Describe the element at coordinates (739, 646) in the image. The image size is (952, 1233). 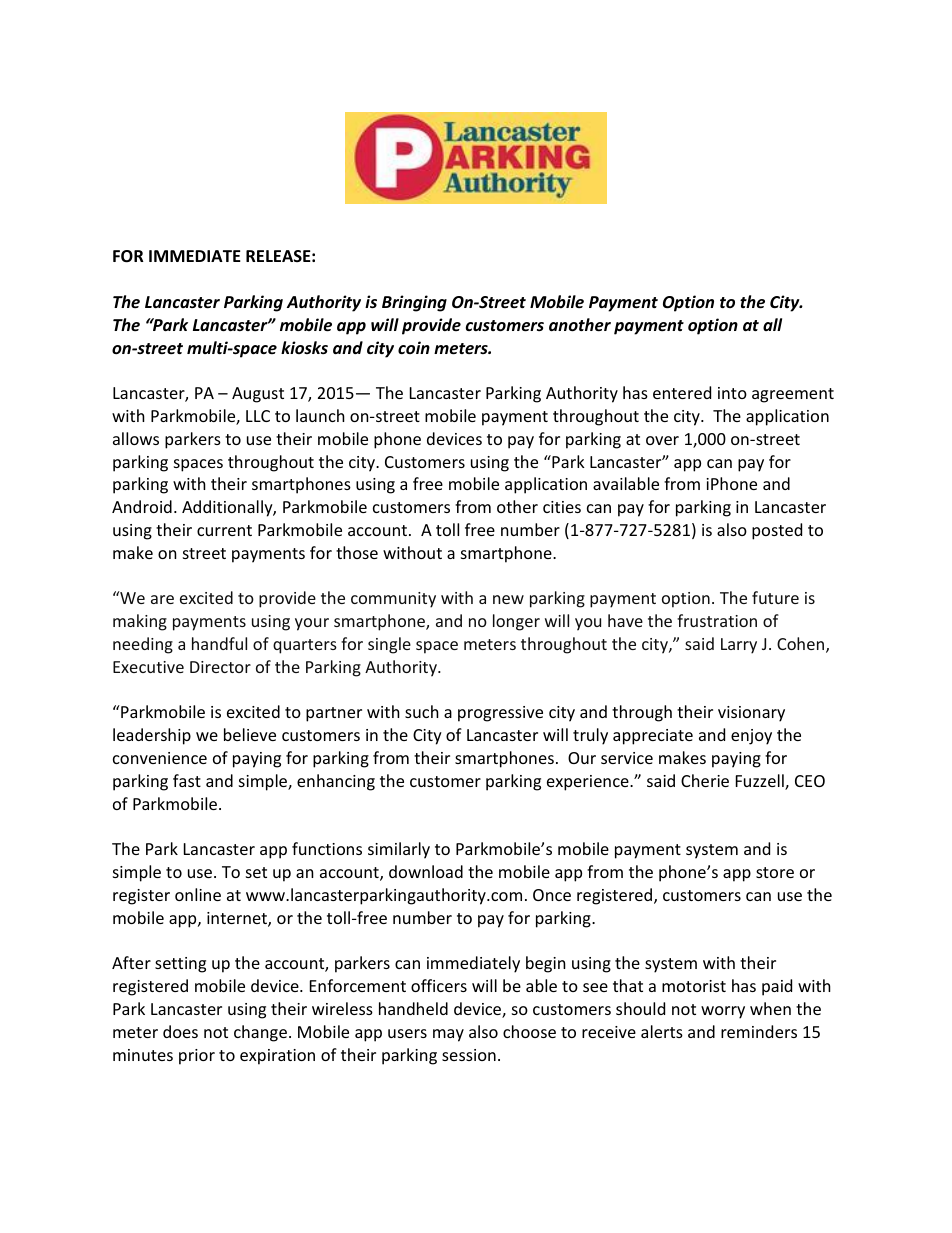
I see `Larry` at that location.
